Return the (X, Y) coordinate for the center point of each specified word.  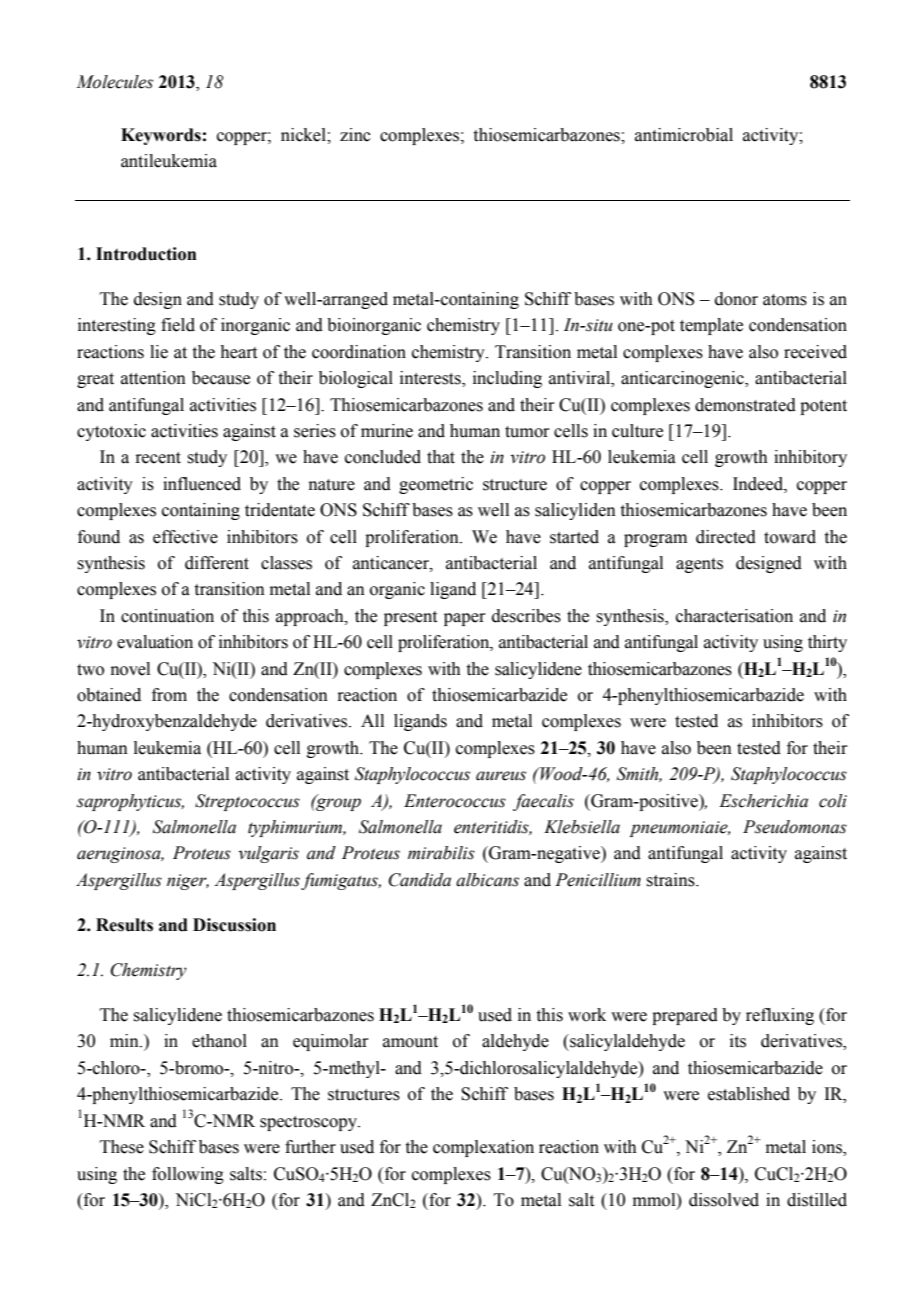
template (711, 326)
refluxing (780, 1016)
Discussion (234, 925)
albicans (487, 880)
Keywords (161, 136)
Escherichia (763, 801)
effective (185, 537)
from (169, 695)
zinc (355, 135)
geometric (436, 485)
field (178, 325)
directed (726, 537)
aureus (501, 776)
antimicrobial (684, 135)
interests (431, 379)
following (188, 1175)
